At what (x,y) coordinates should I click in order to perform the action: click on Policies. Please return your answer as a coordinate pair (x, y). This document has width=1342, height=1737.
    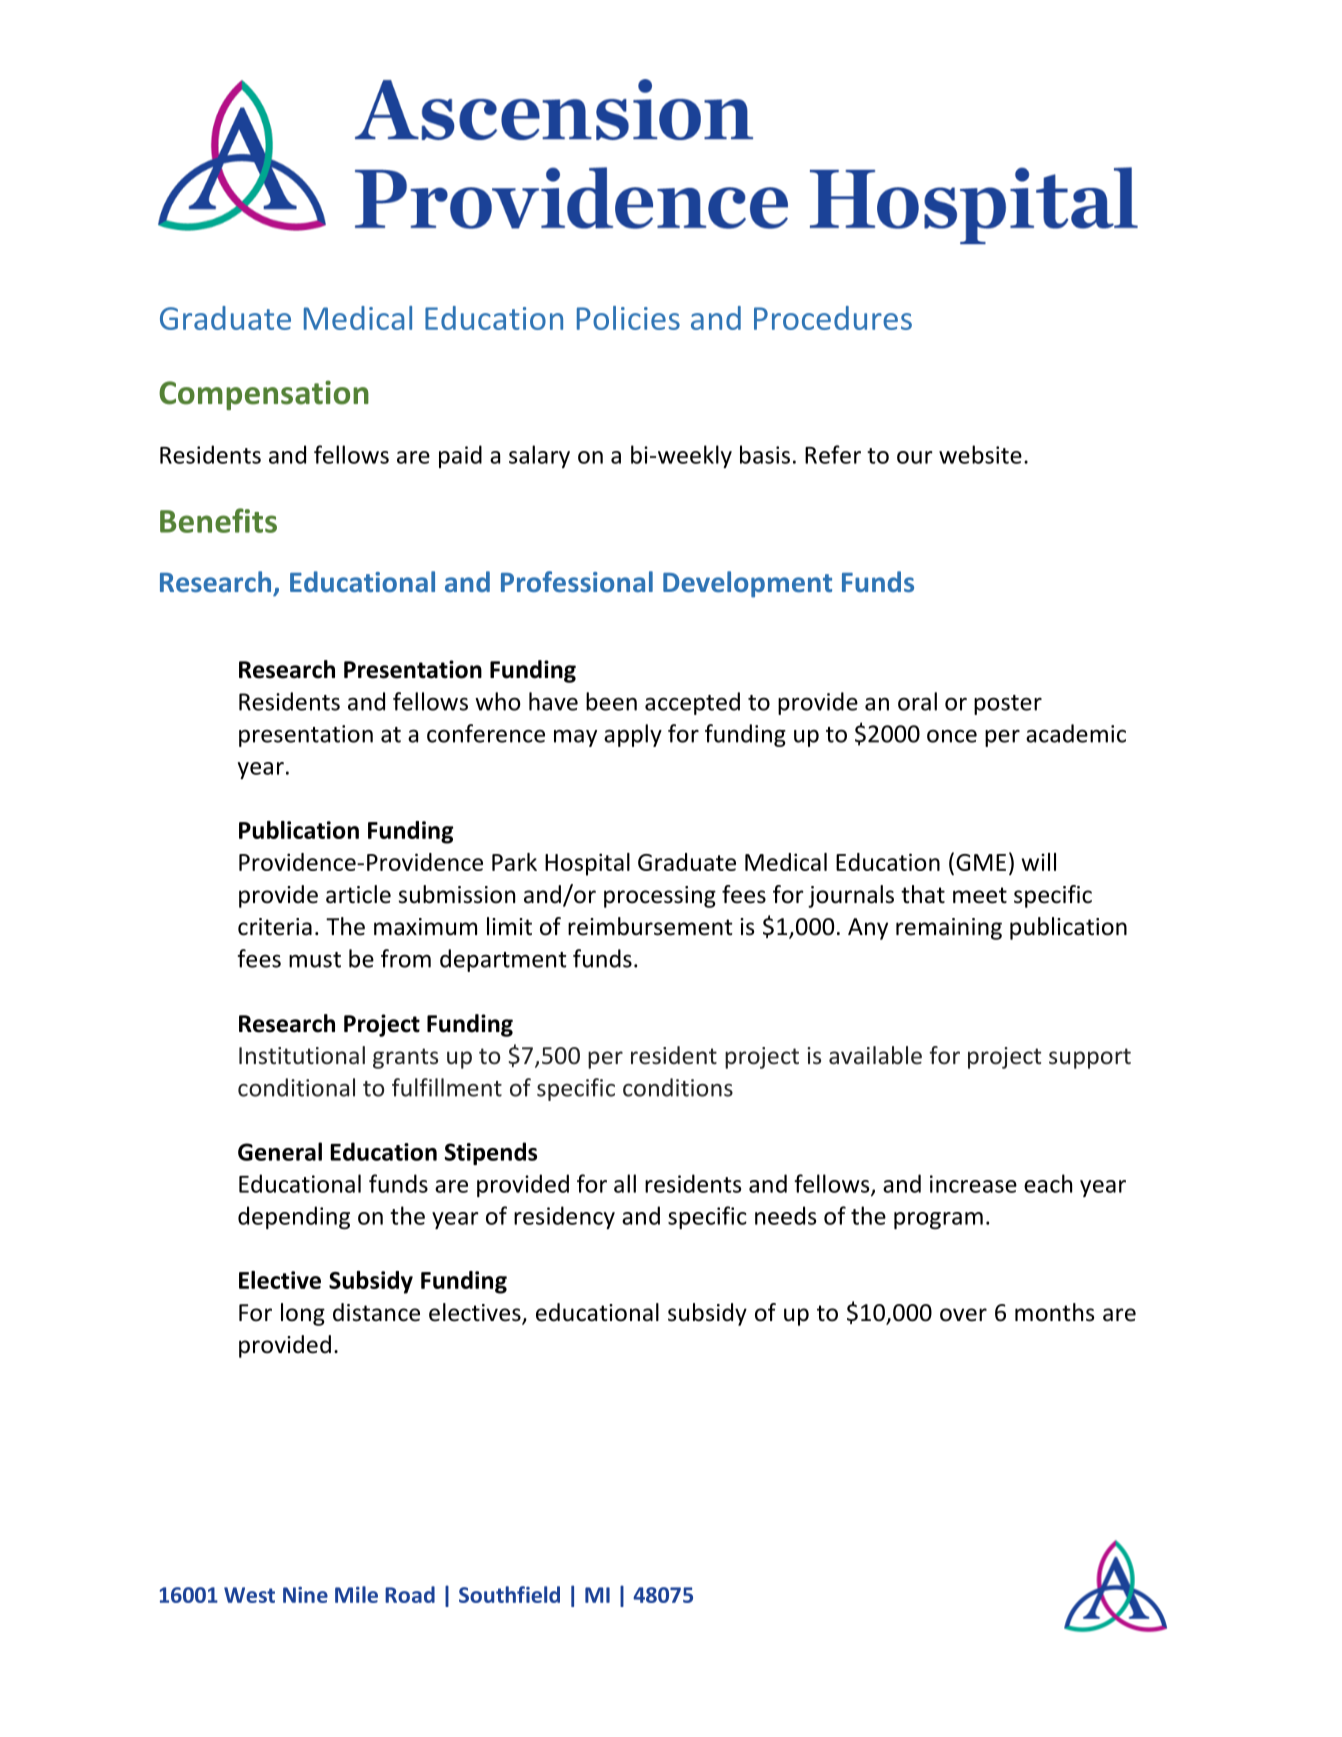
    Looking at the image, I should click on (628, 318).
